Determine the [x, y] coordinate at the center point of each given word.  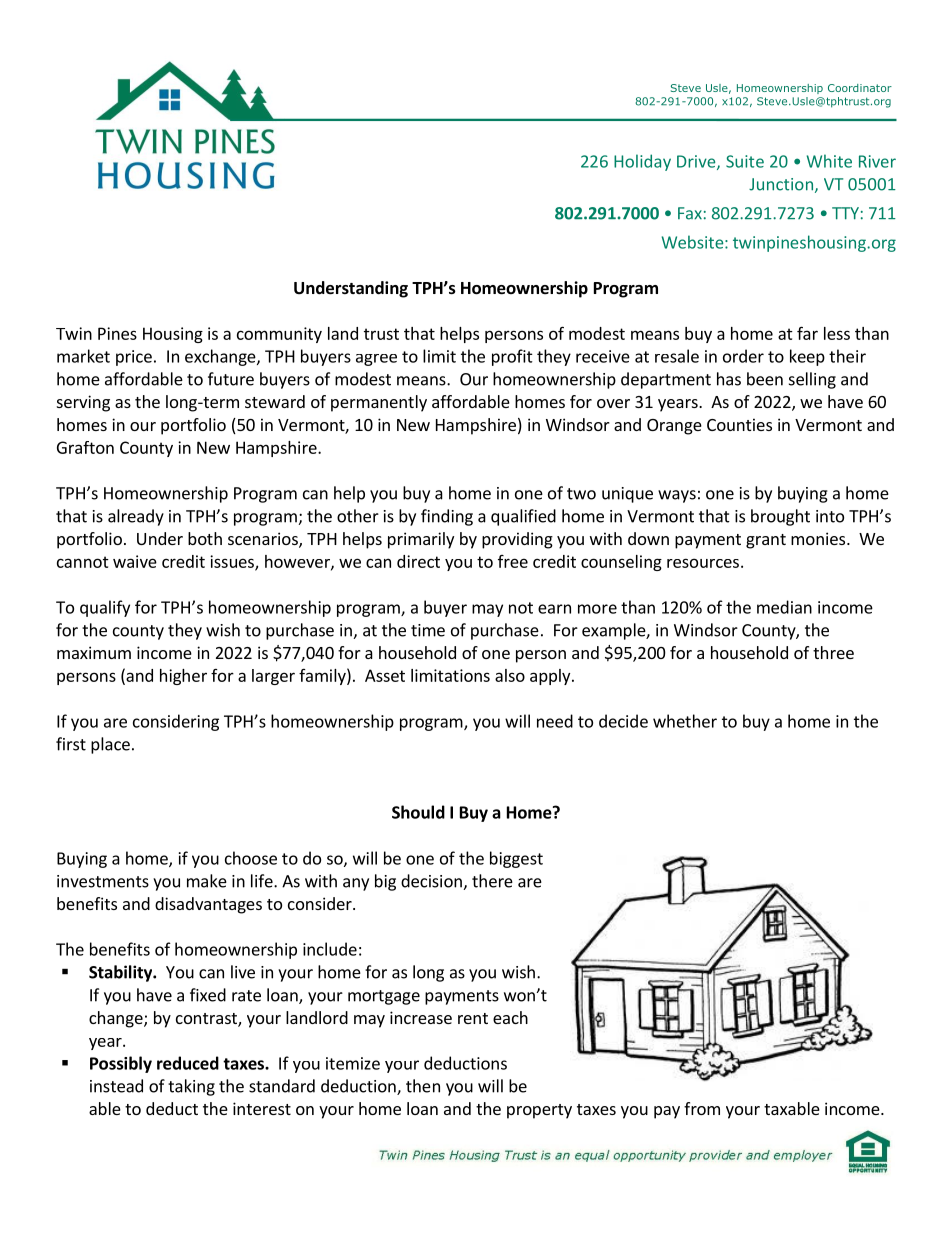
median [784, 607]
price [134, 358]
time [428, 630]
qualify [105, 608]
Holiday [642, 162]
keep [807, 357]
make [207, 881]
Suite [745, 161]
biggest [516, 859]
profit [512, 357]
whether [685, 721]
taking [191, 1087]
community [279, 335]
